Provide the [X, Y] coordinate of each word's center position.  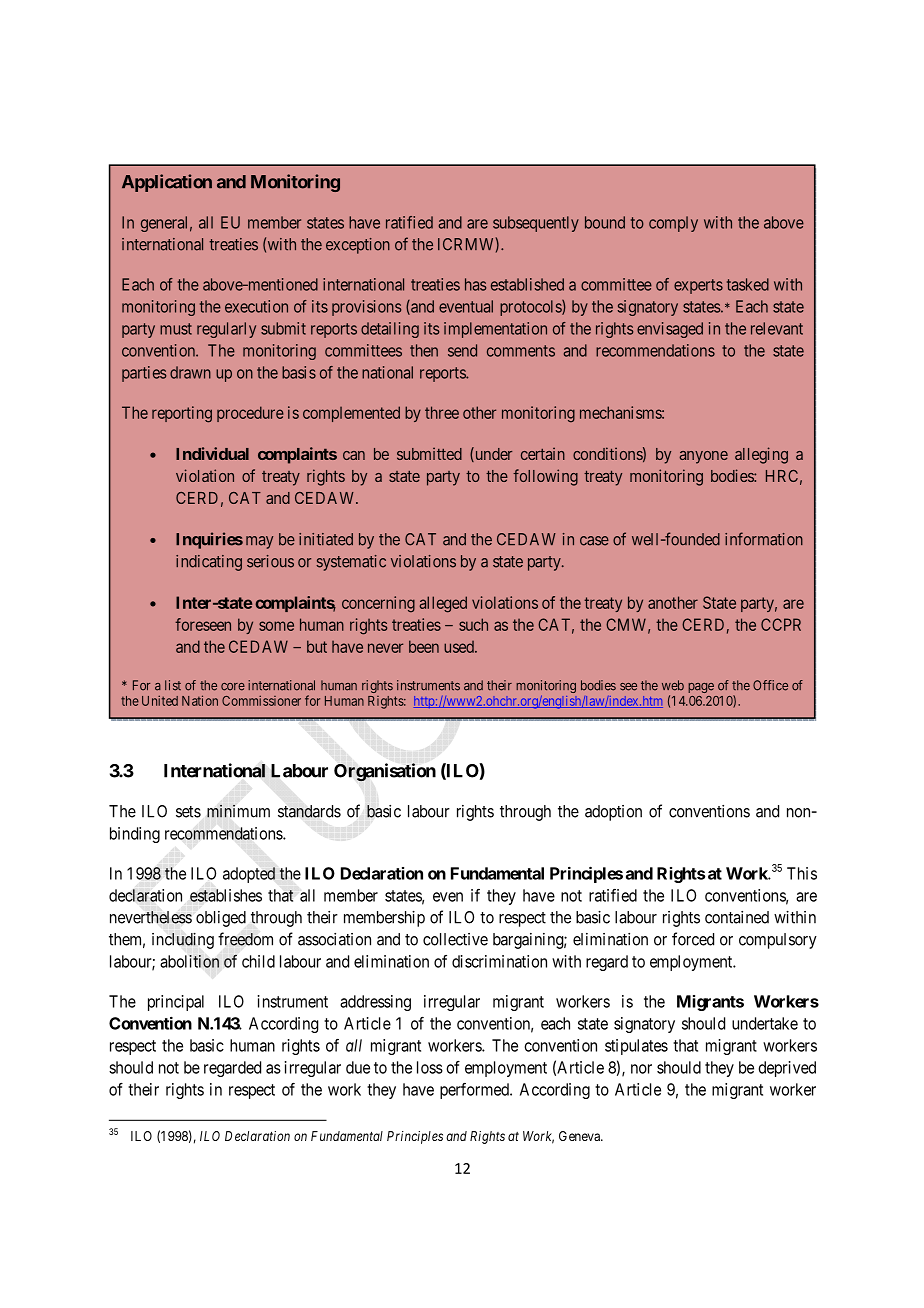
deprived [787, 1069]
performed [475, 1091]
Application [167, 183]
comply [673, 224]
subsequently [536, 224]
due [358, 1067]
